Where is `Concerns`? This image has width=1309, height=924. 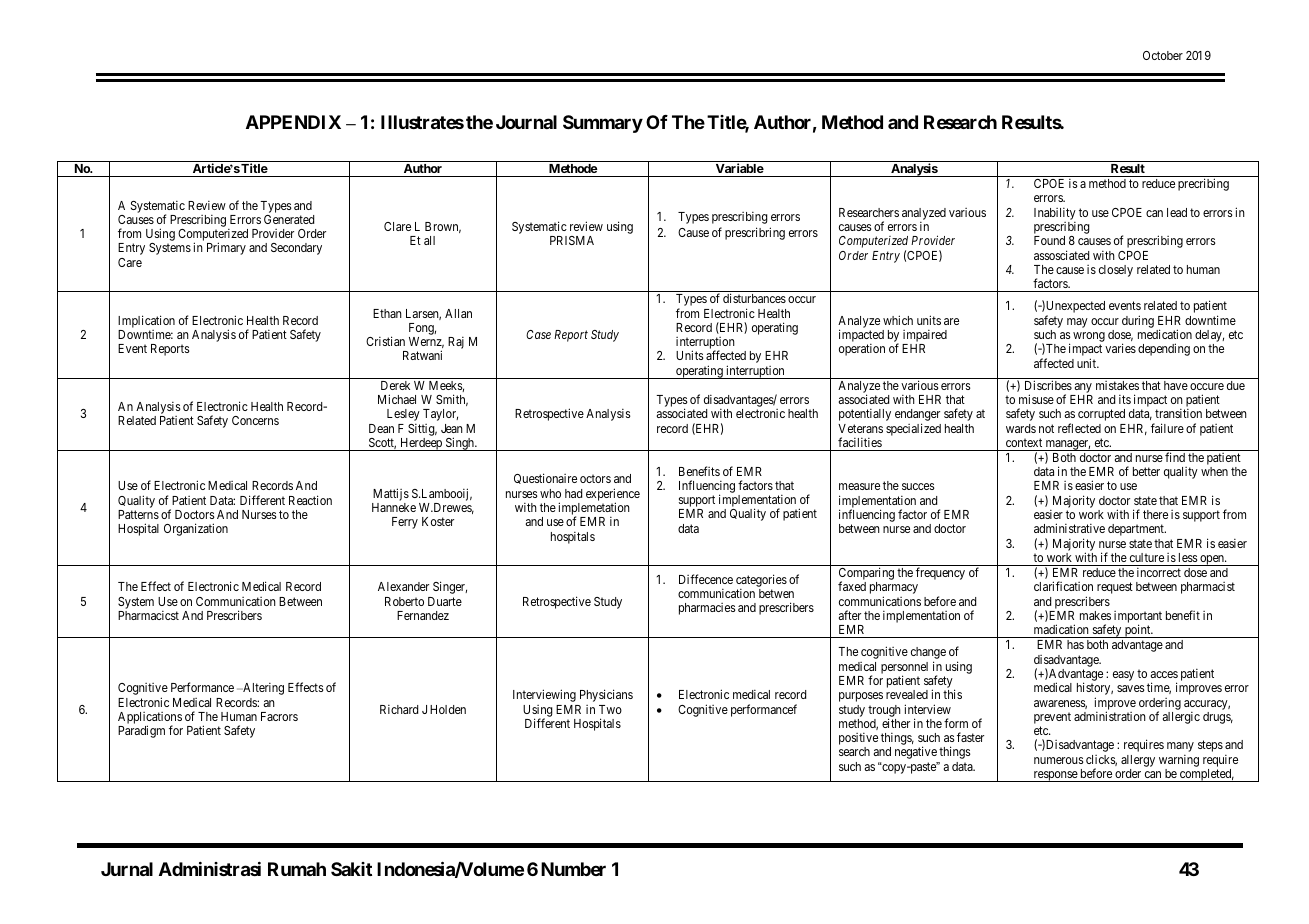
Concerns is located at coordinates (255, 420).
